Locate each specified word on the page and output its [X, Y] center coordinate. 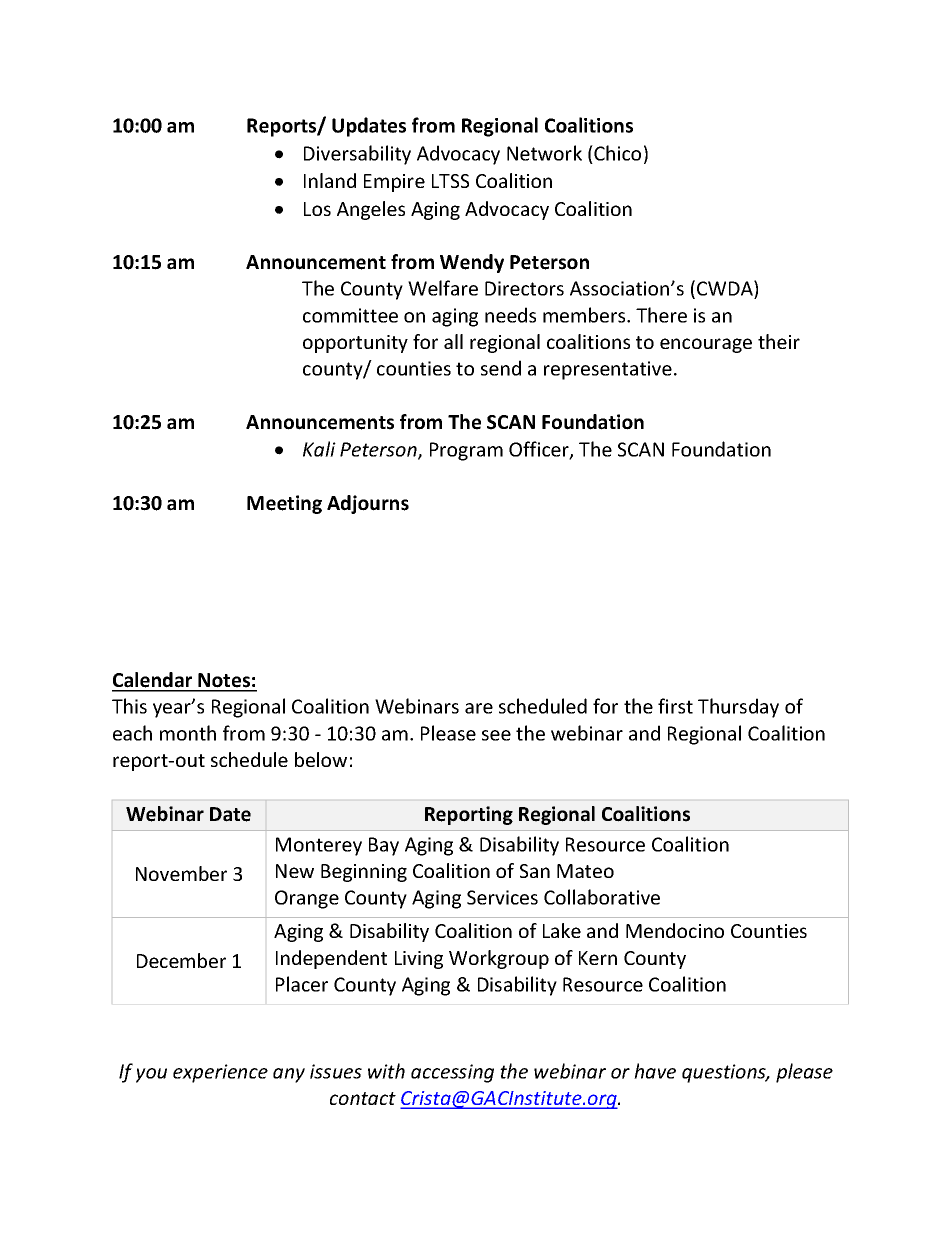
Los [317, 209]
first [675, 706]
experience [220, 1073]
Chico [616, 153]
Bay [384, 846]
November [181, 873]
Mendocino [675, 930]
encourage [706, 345]
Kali [319, 449]
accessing [452, 1073]
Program [466, 451]
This [129, 706]
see [496, 735]
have [655, 1071]
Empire [394, 183]
